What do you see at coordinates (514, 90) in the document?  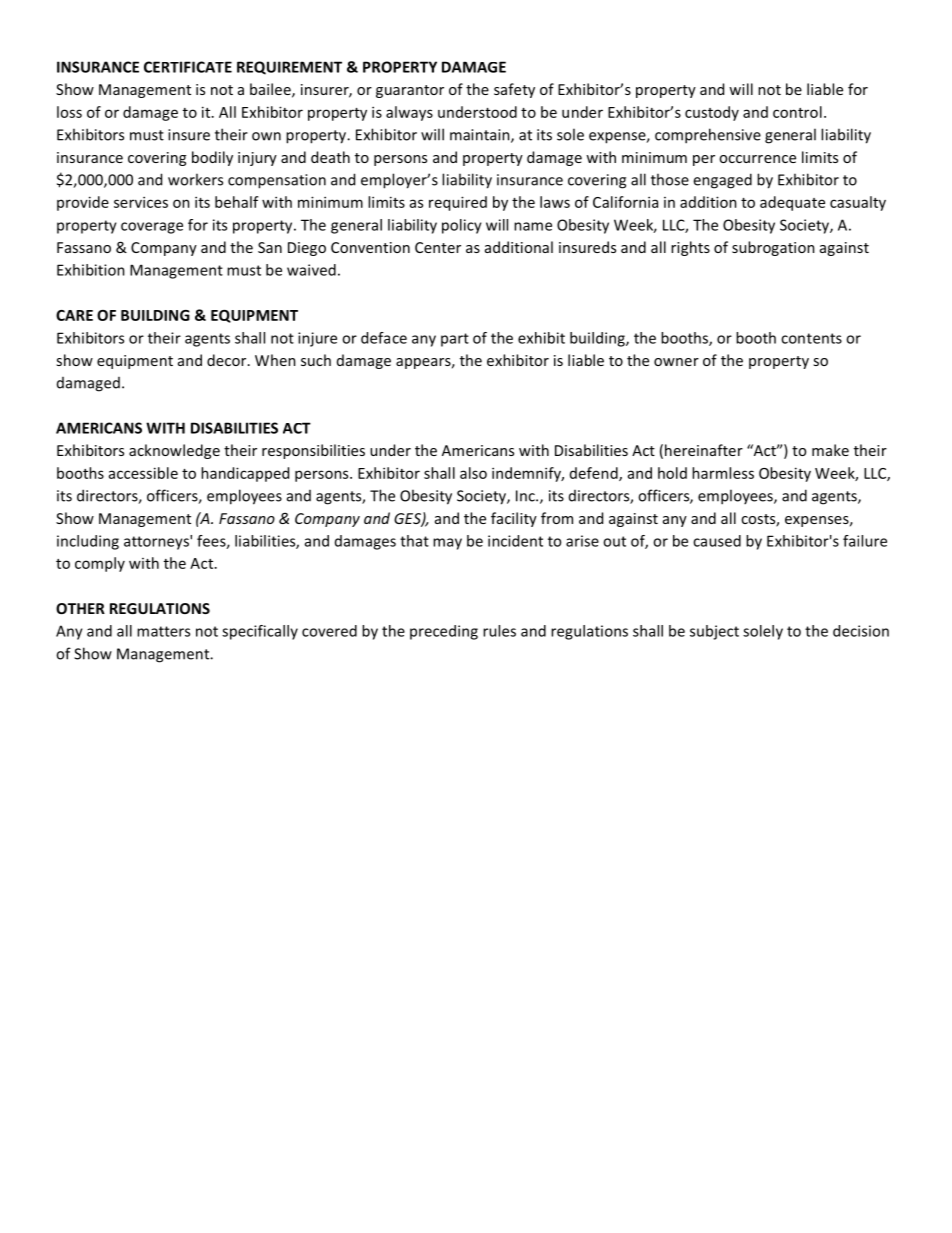 I see `safety` at bounding box center [514, 90].
